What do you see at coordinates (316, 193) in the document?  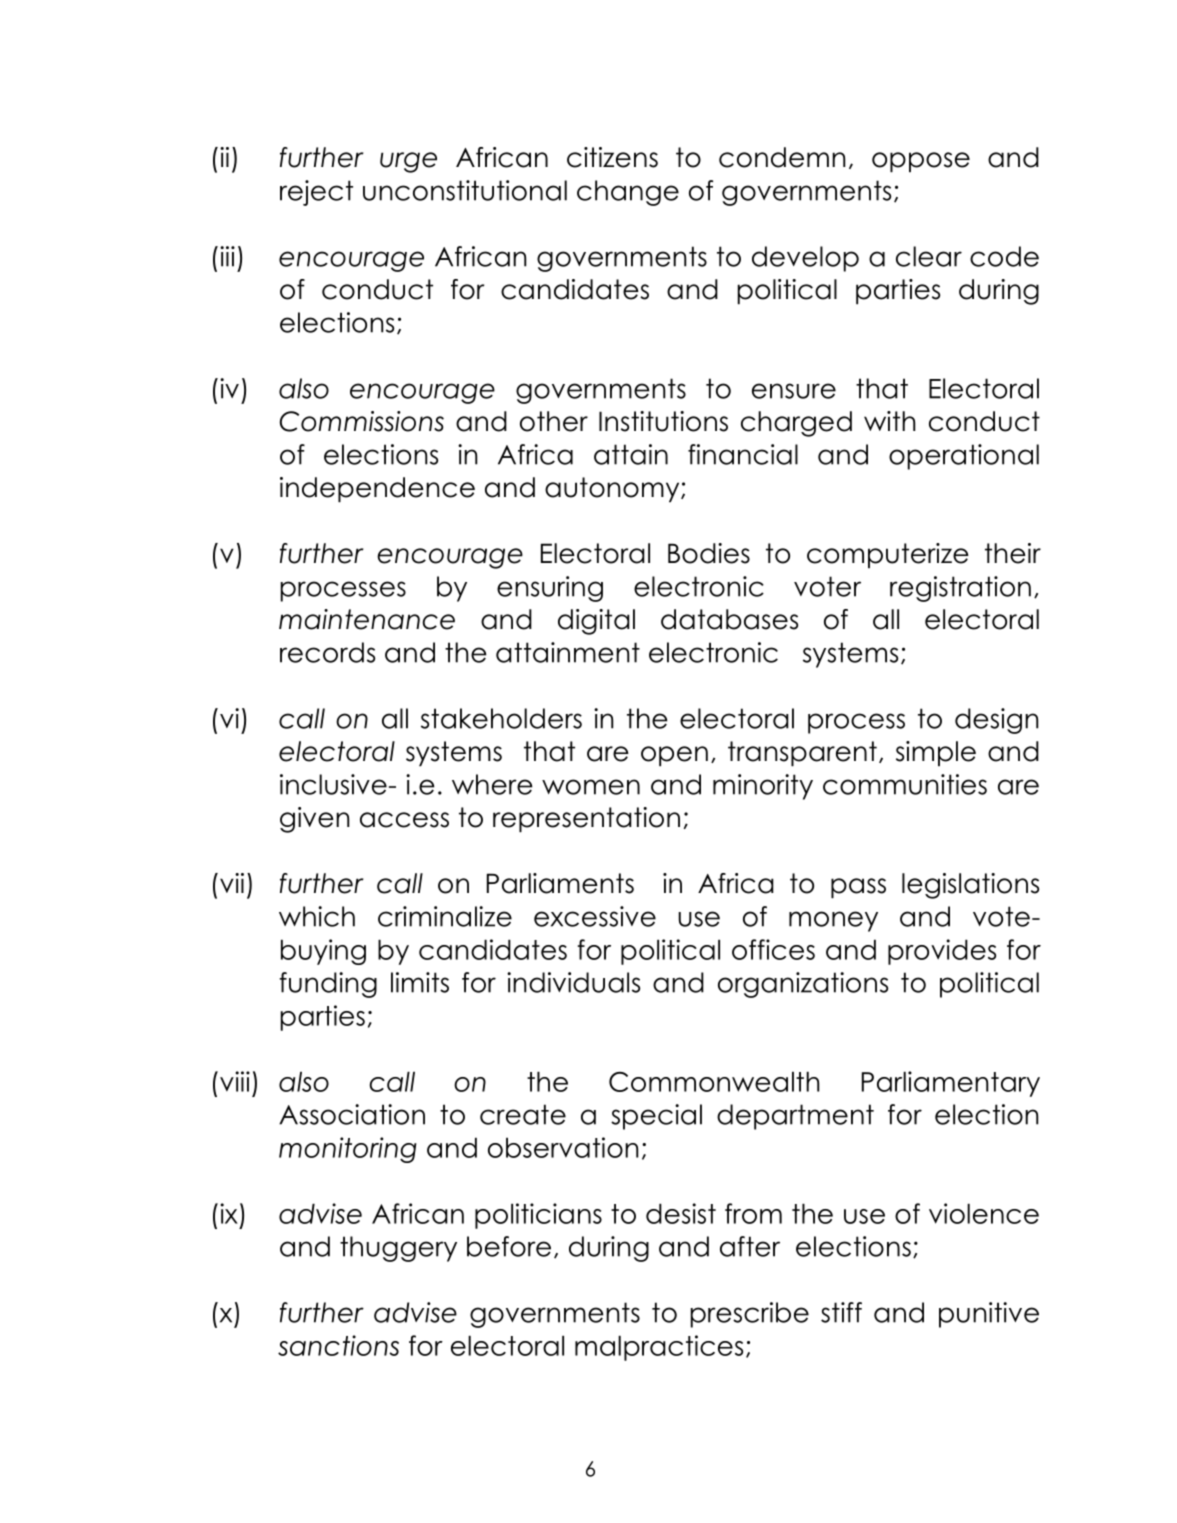 I see `reject` at bounding box center [316, 193].
